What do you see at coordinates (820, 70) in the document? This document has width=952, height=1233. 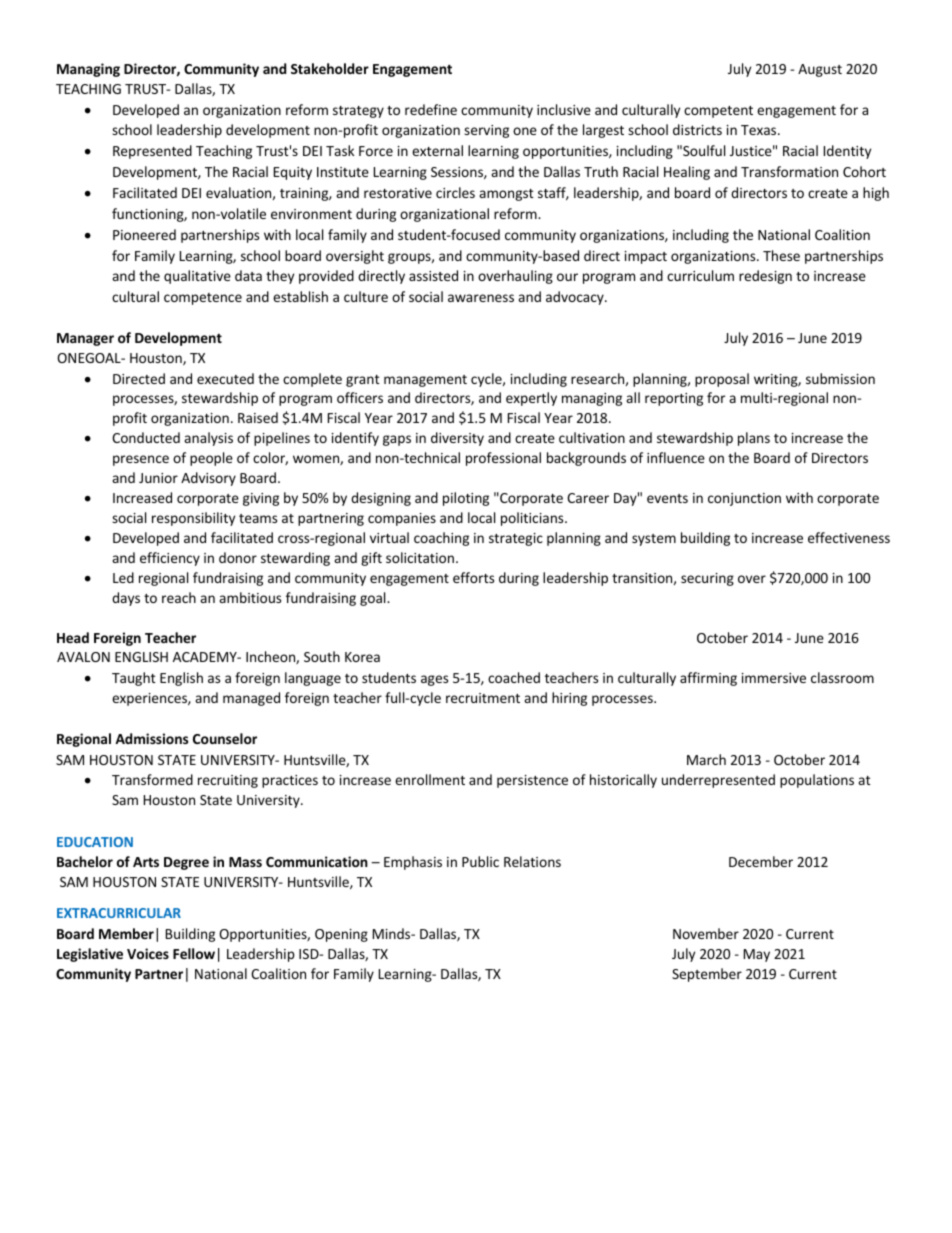 I see `August` at bounding box center [820, 70].
